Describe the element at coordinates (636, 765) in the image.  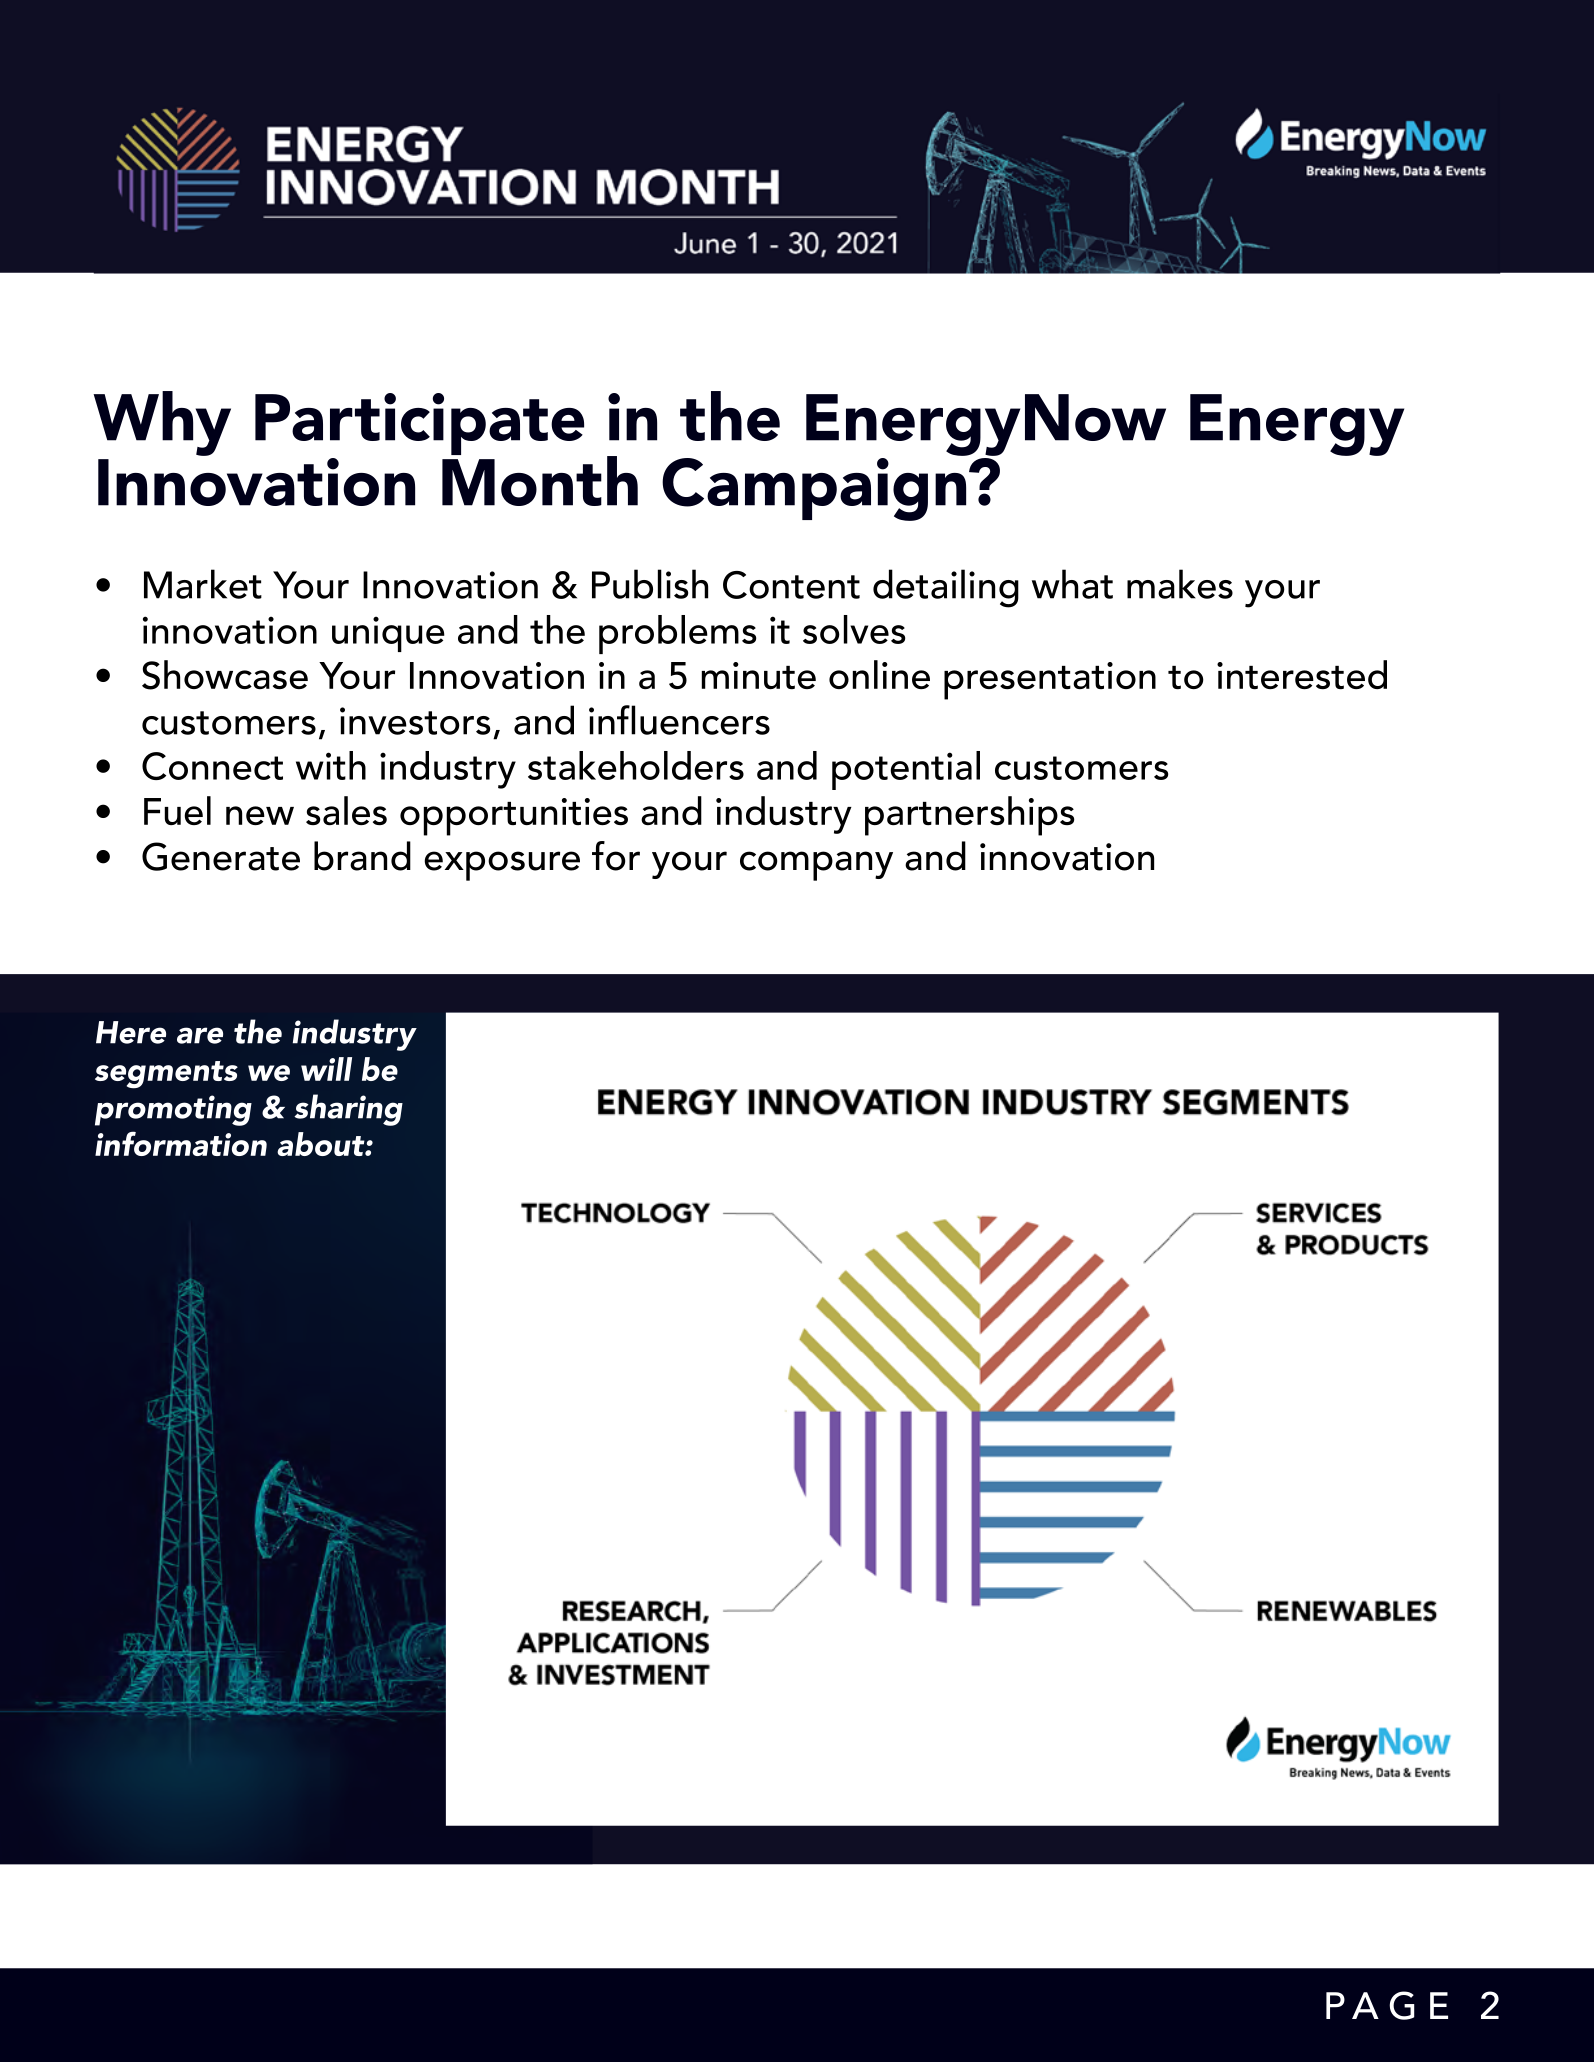
I see `stakeholders` at that location.
